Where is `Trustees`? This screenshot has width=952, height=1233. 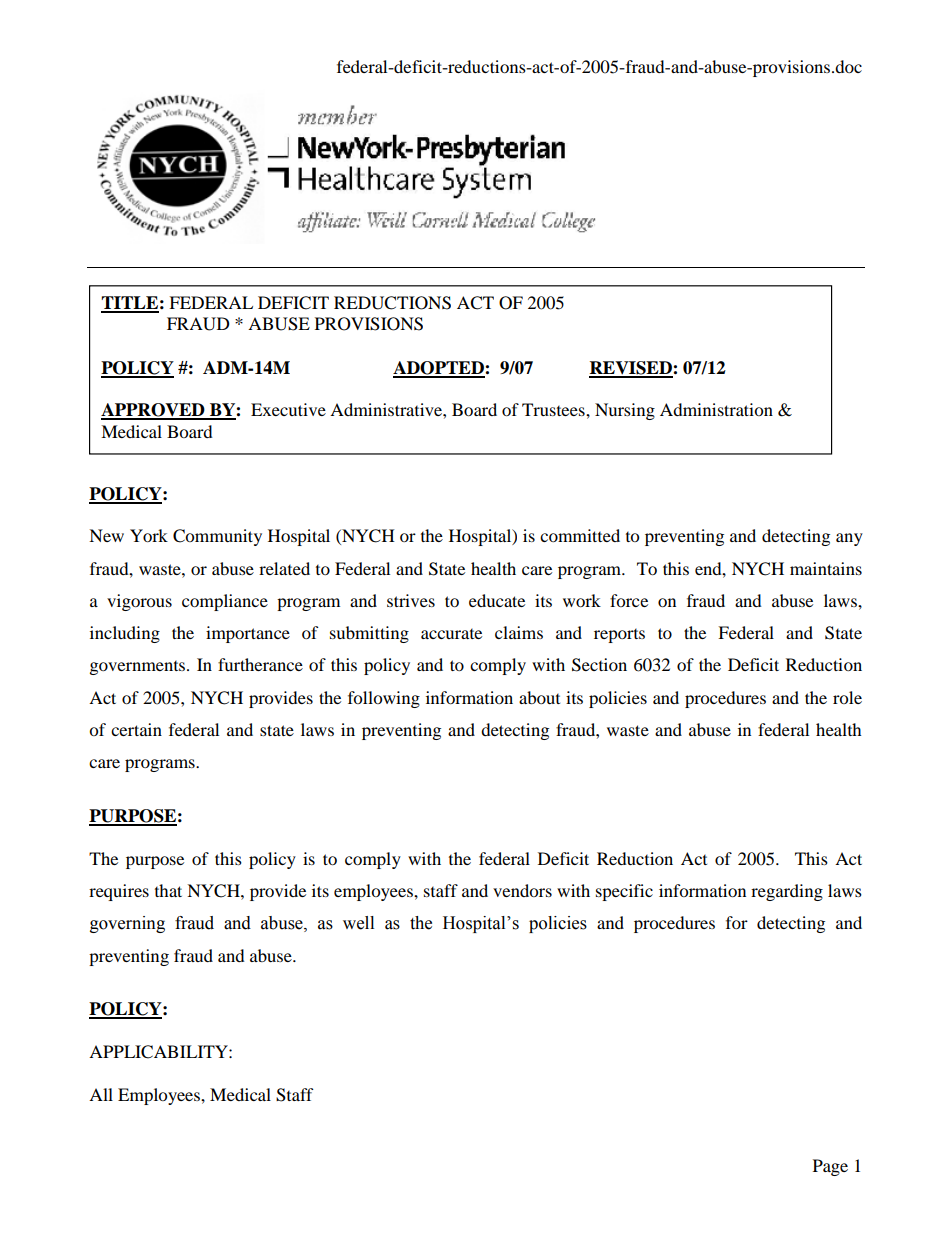 Trustees is located at coordinates (554, 409).
